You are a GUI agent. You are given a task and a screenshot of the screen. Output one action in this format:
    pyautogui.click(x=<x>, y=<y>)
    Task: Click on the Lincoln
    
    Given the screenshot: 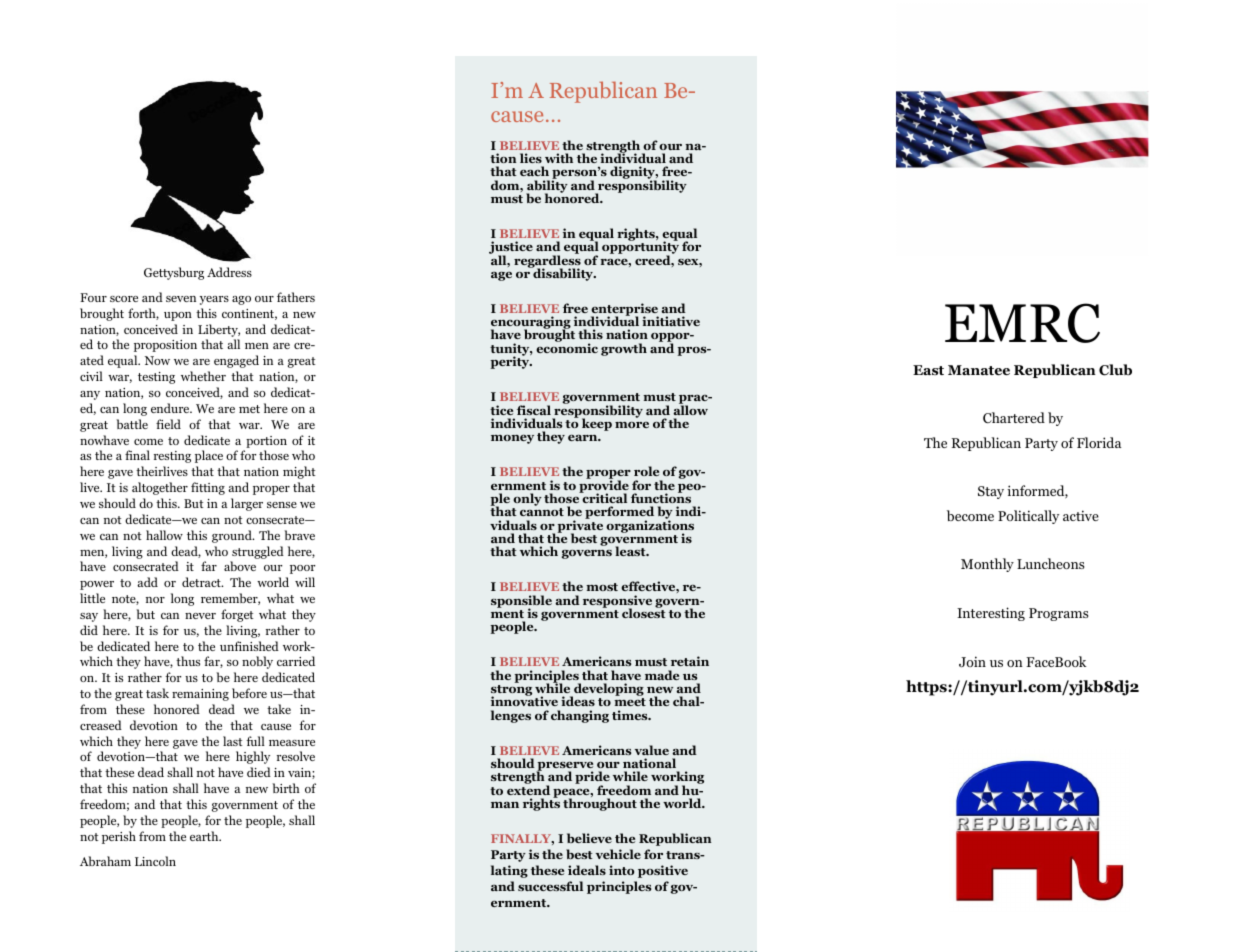 What is the action you would take?
    pyautogui.click(x=155, y=861)
